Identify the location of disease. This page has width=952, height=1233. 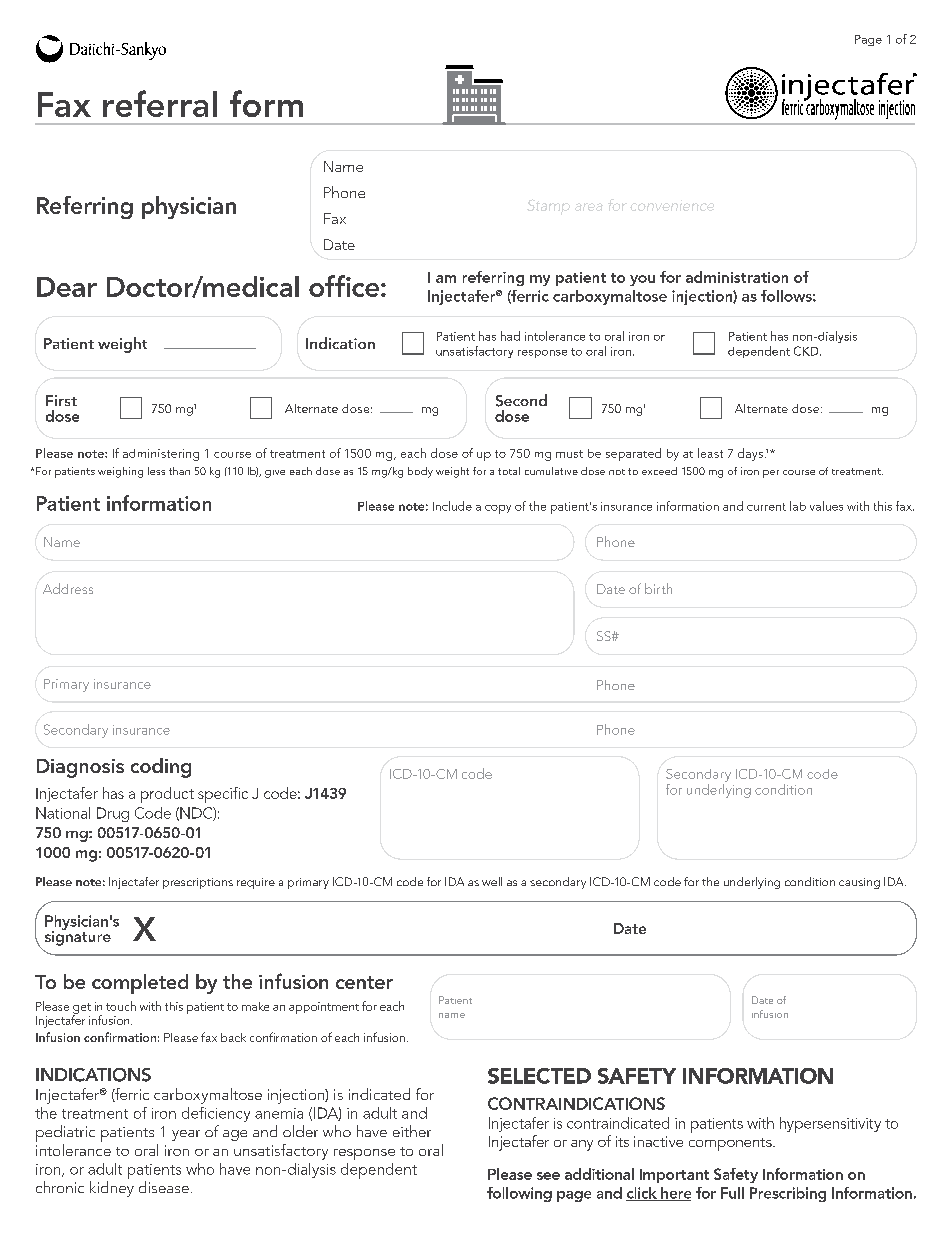
(164, 1187).
